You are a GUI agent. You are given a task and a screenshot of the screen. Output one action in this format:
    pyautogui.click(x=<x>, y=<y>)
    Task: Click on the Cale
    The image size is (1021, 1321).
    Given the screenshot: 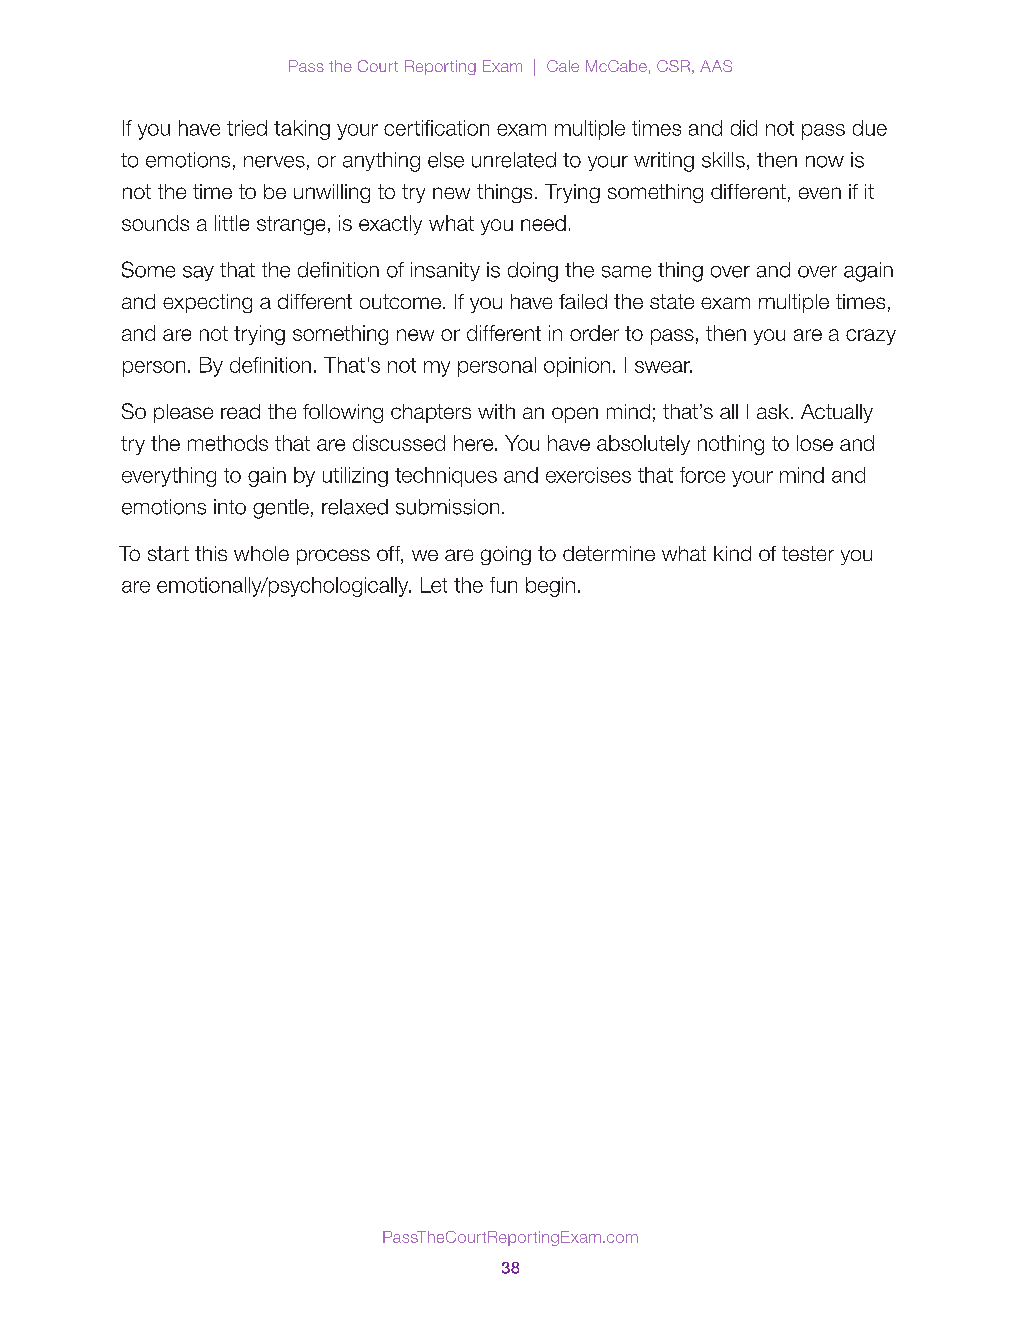 What is the action you would take?
    pyautogui.click(x=563, y=66)
